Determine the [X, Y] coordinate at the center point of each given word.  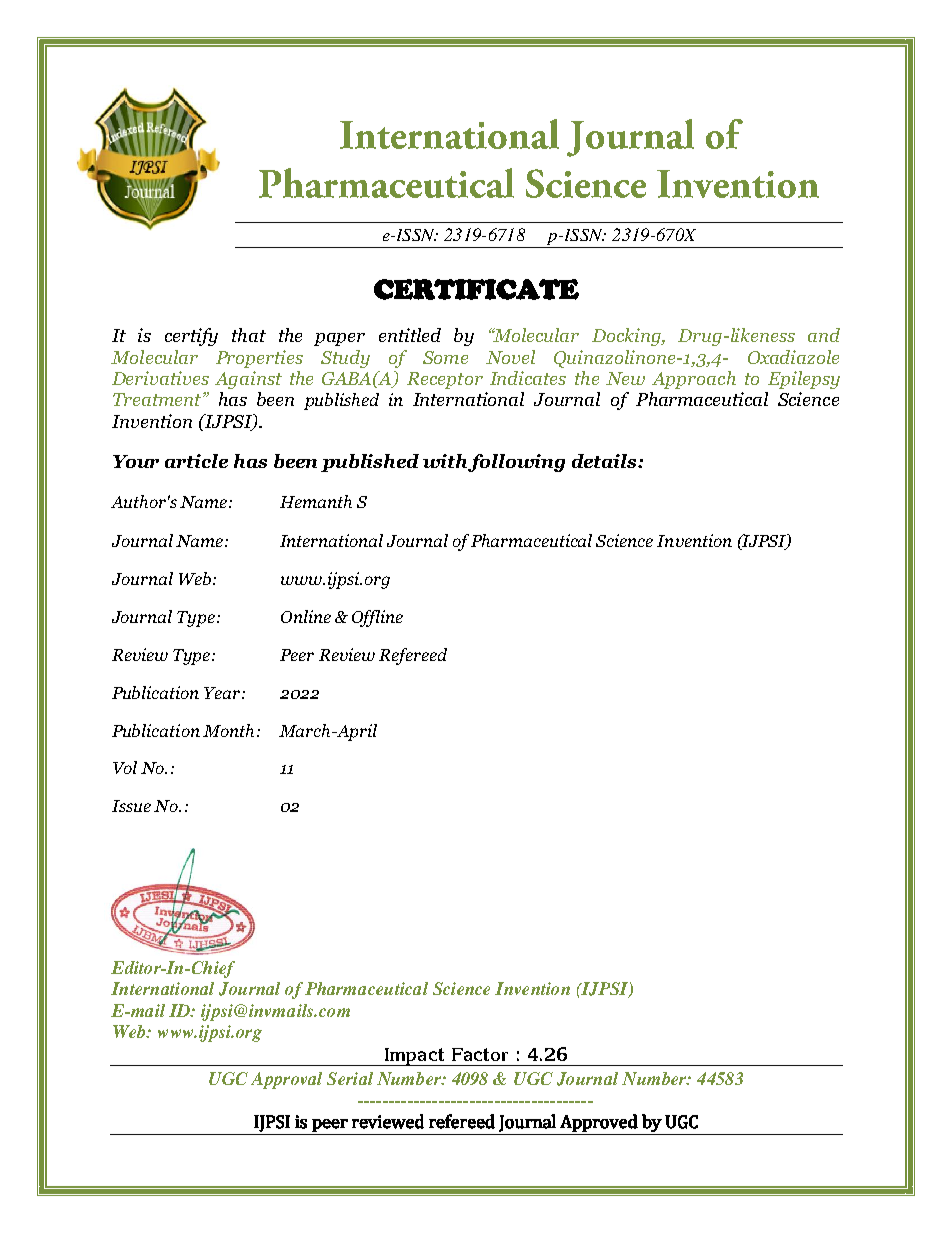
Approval [286, 1080]
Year [223, 693]
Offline [377, 618]
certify [191, 337]
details [605, 461]
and [824, 335]
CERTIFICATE [476, 289]
